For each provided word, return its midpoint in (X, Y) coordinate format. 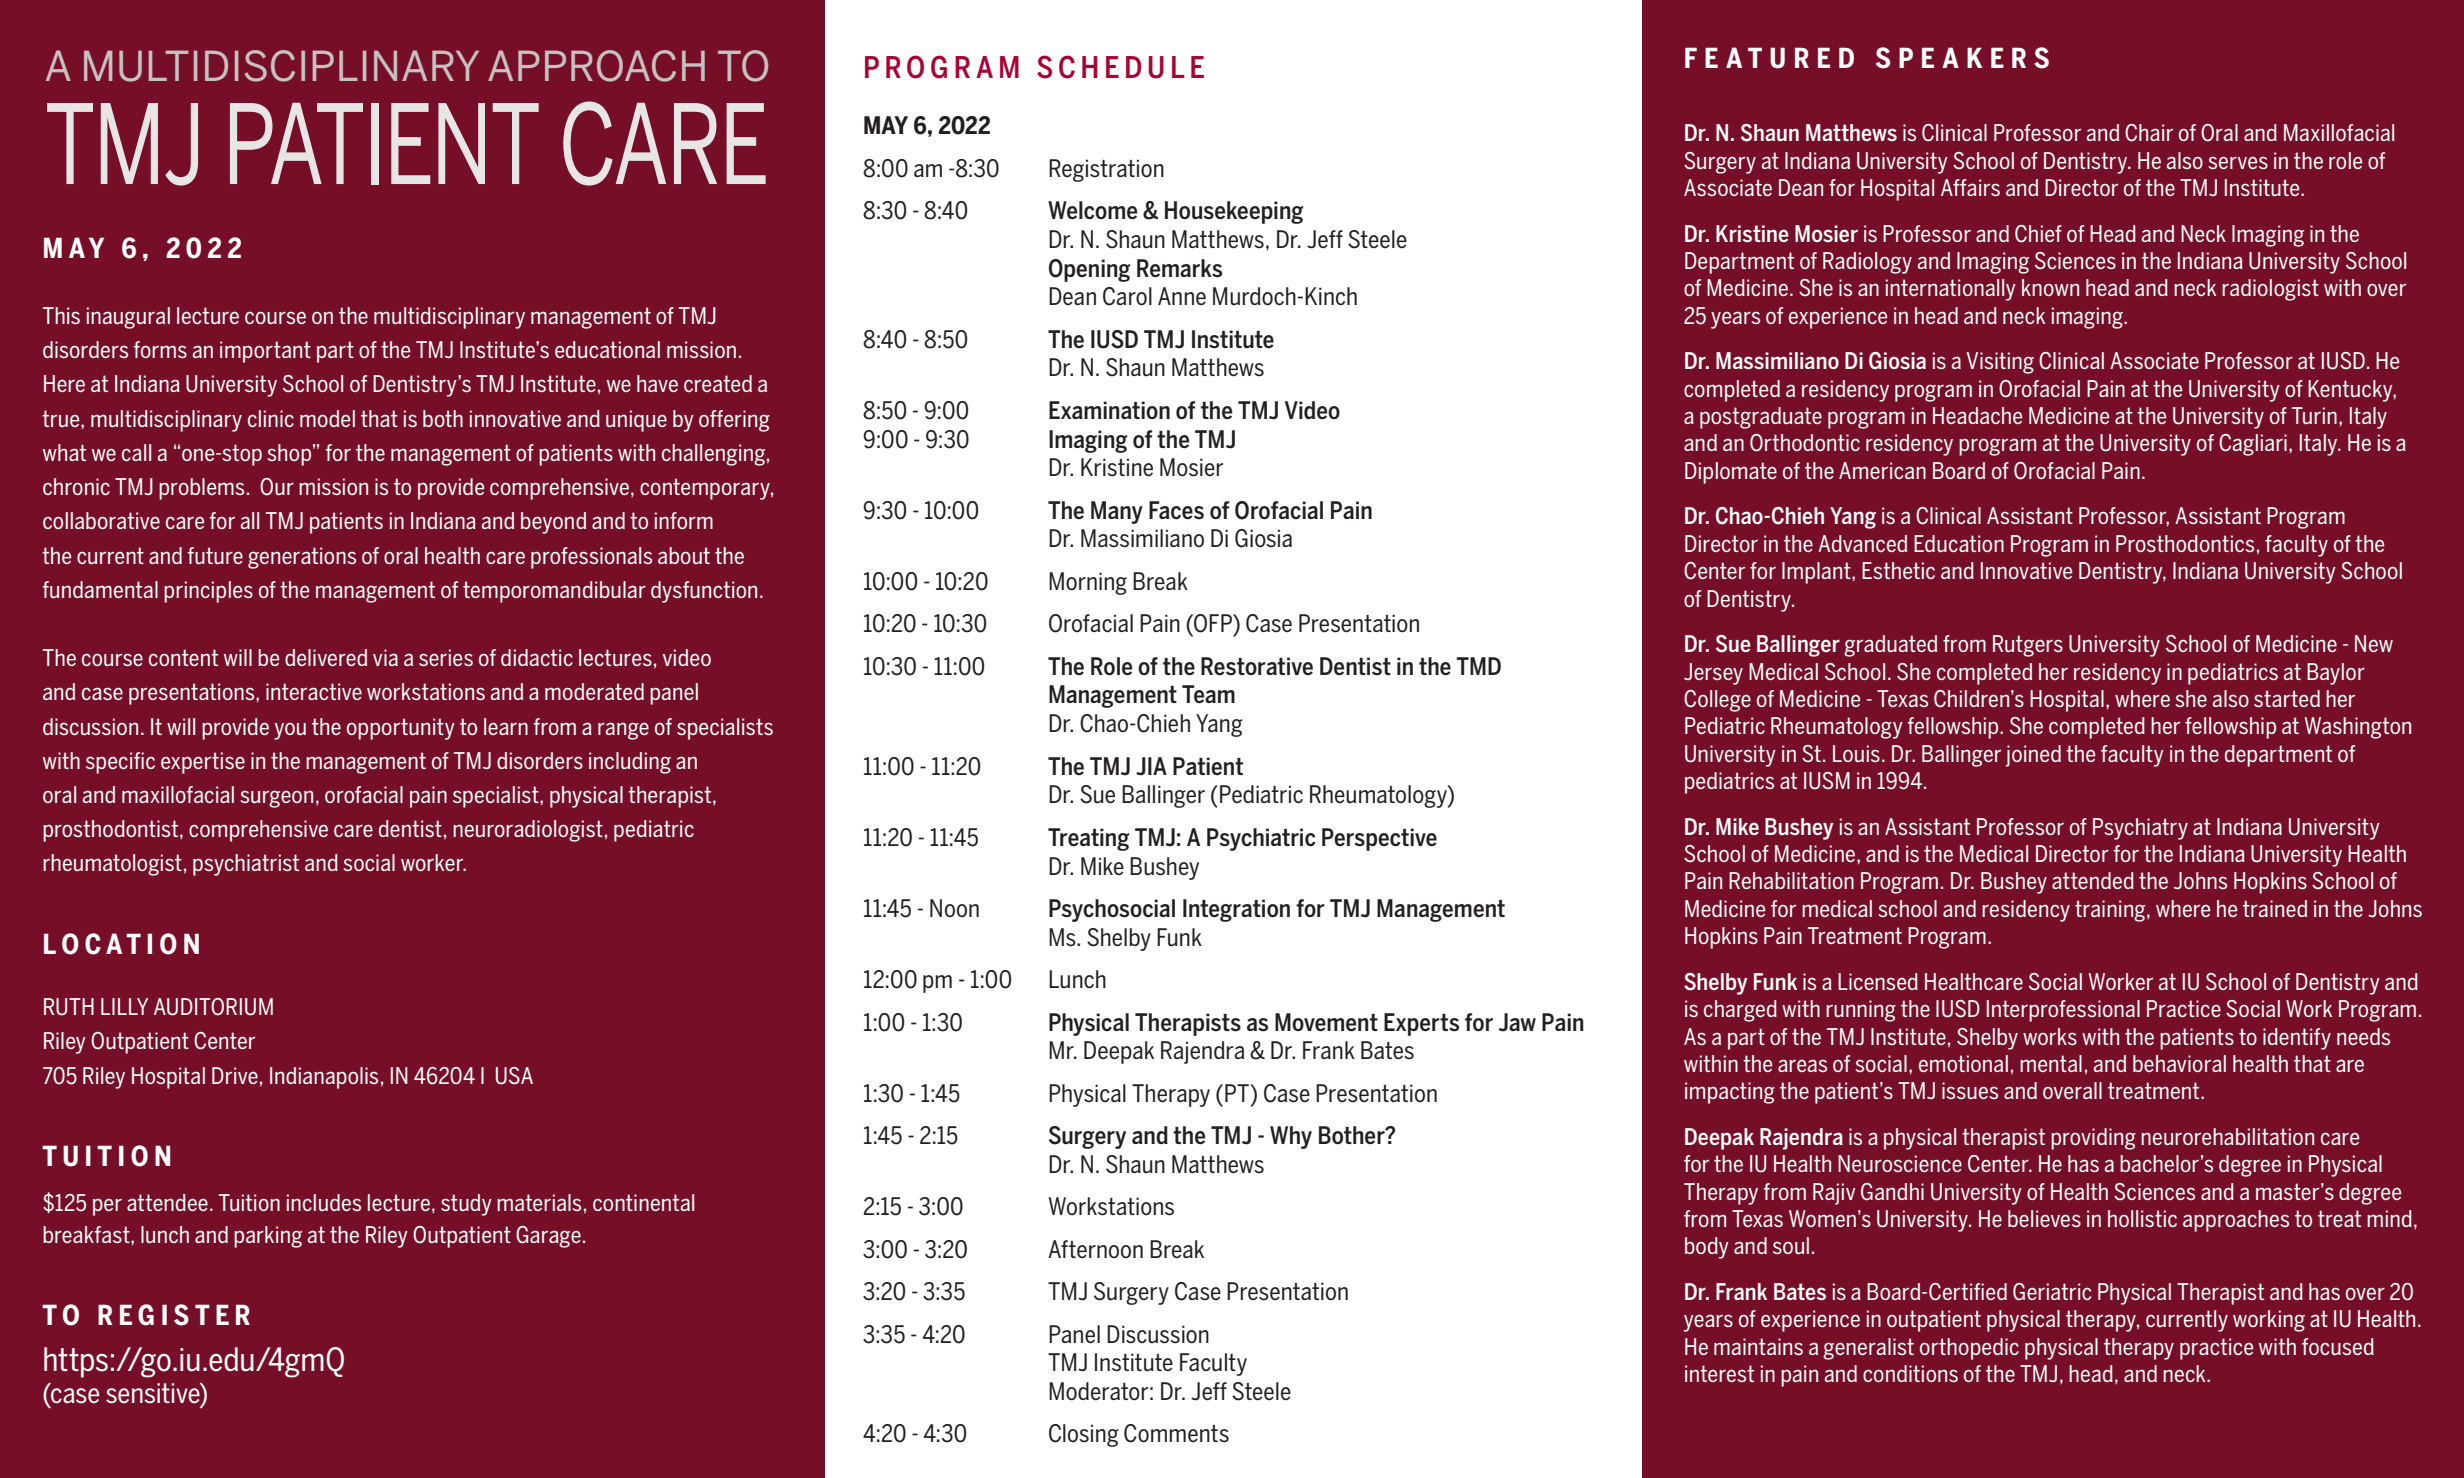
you (290, 731)
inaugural (128, 318)
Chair (2149, 133)
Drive (235, 1075)
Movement (1326, 1022)
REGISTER (174, 1315)
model (327, 418)
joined (2033, 756)
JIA (1151, 766)
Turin (2314, 415)
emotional (1963, 1063)
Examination (1109, 410)
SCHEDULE (1120, 67)
